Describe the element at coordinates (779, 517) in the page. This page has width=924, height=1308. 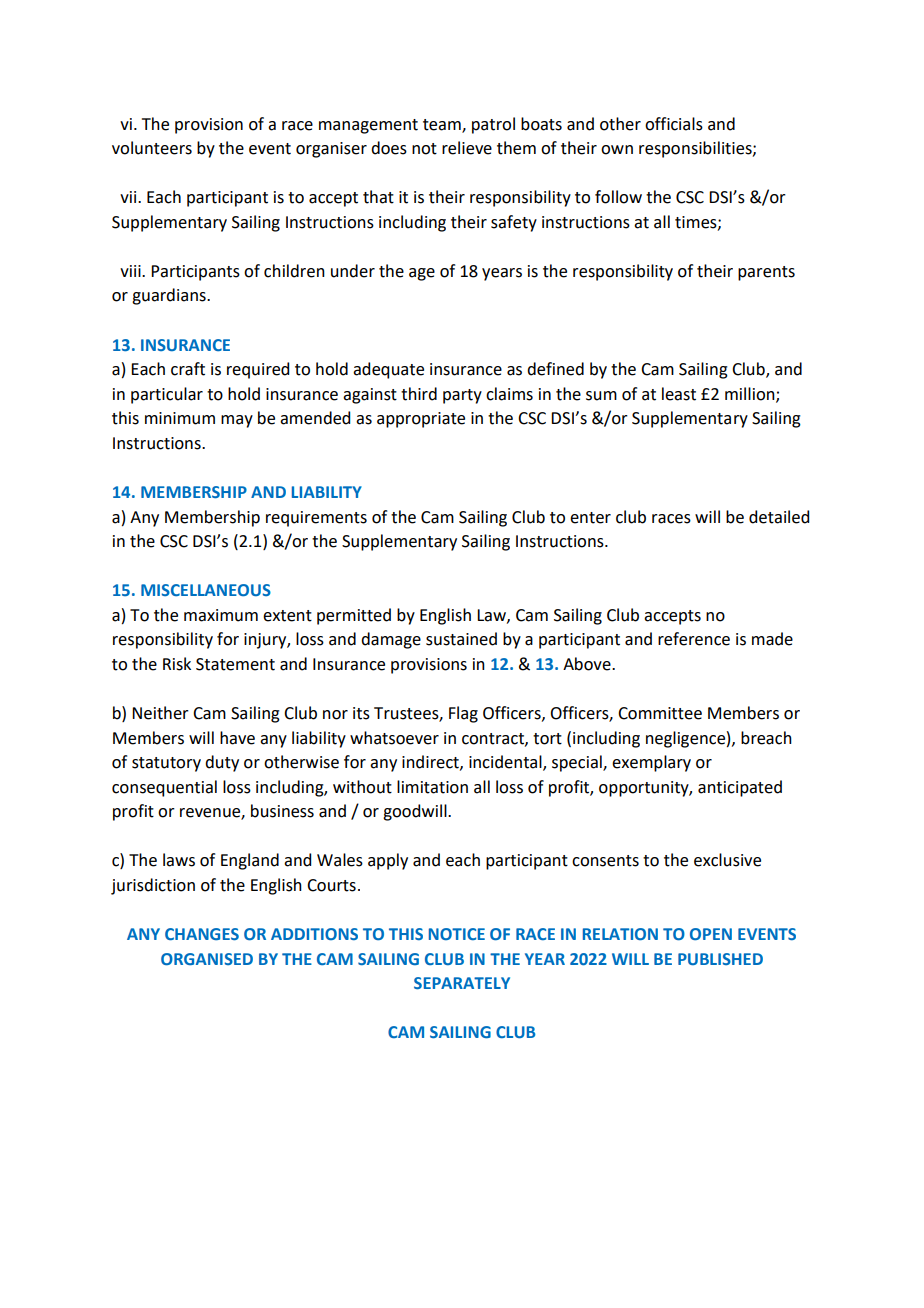
I see `detailed` at that location.
